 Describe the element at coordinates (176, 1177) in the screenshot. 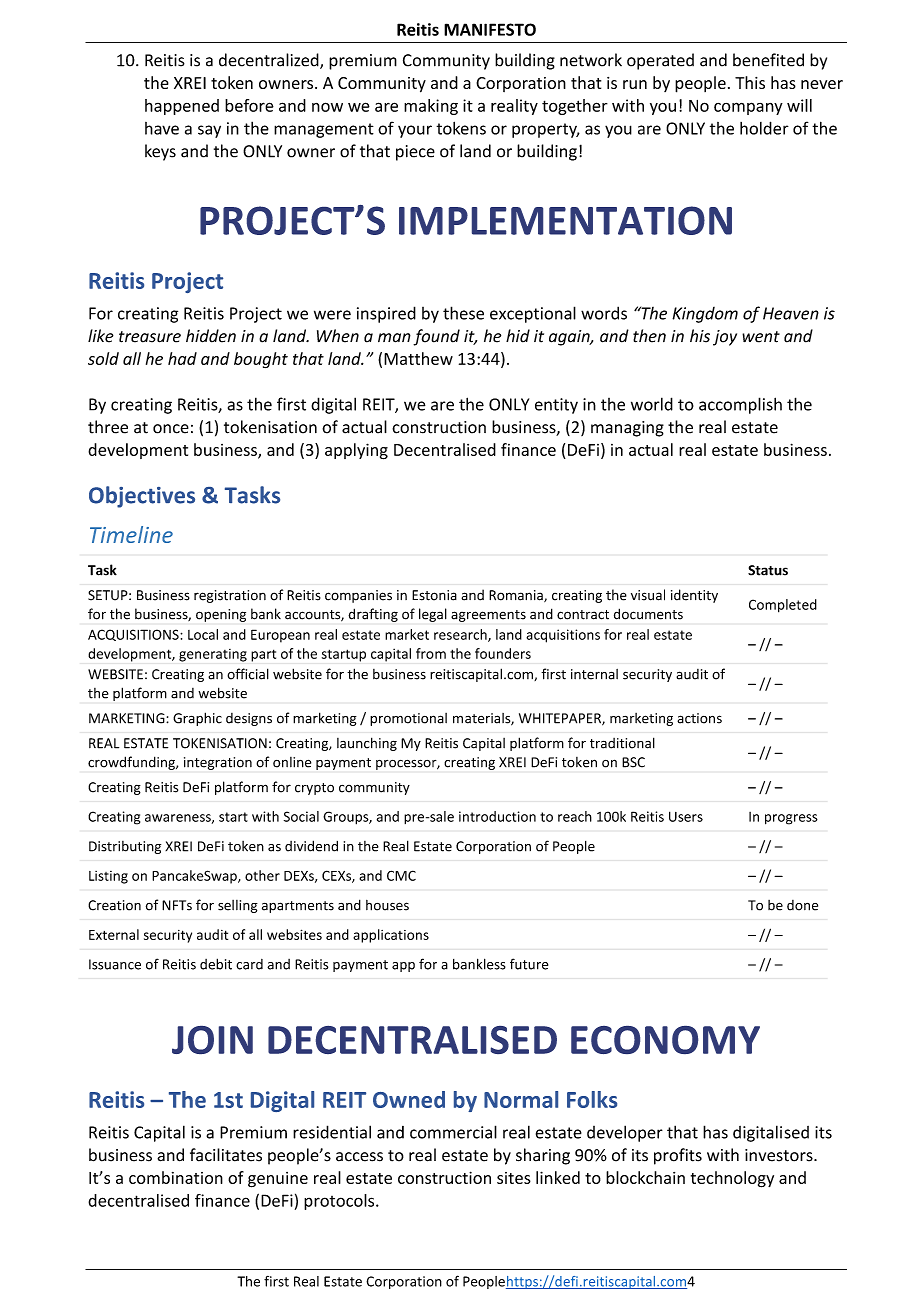

I see `combination` at that location.
